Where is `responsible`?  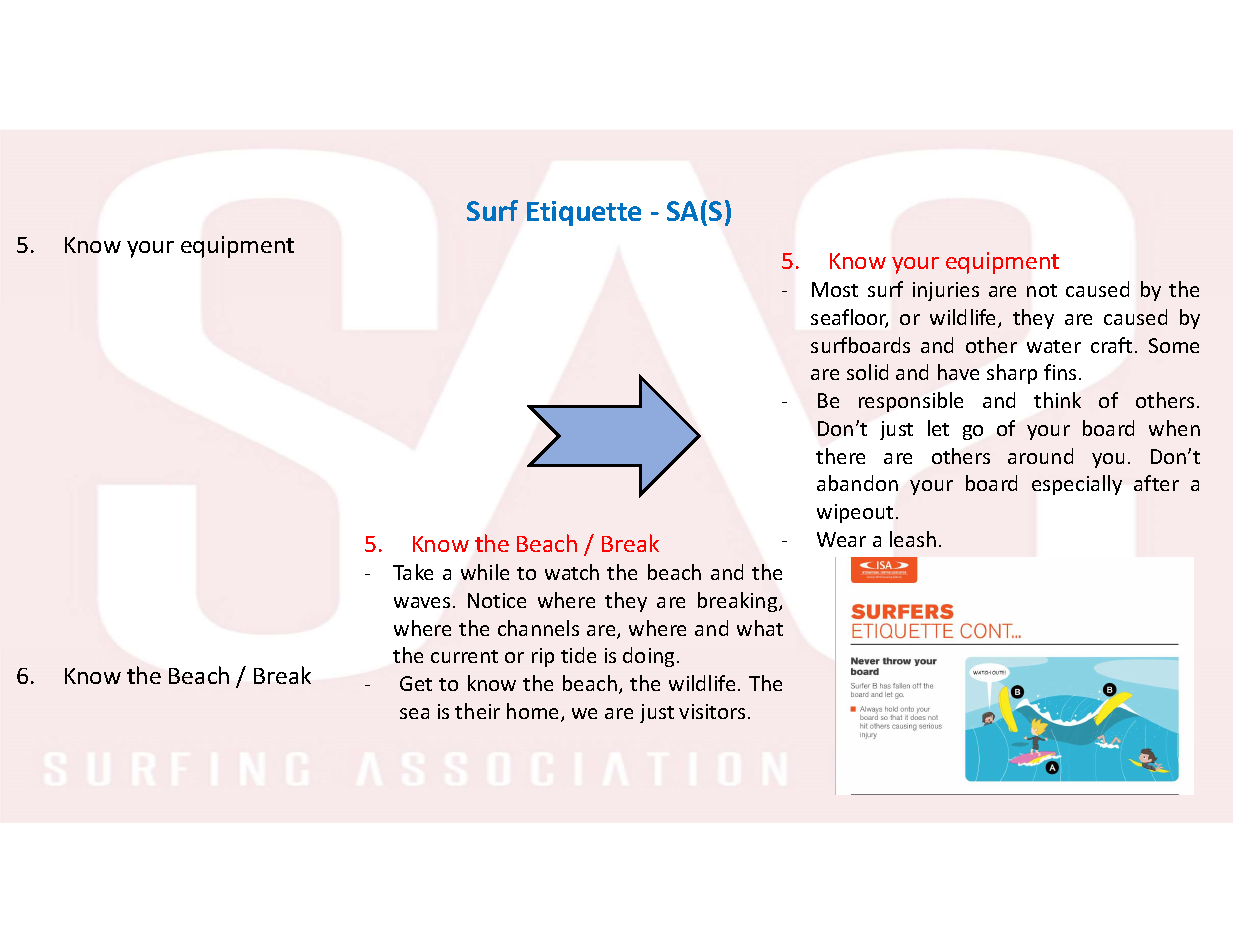 responsible is located at coordinates (911, 402).
